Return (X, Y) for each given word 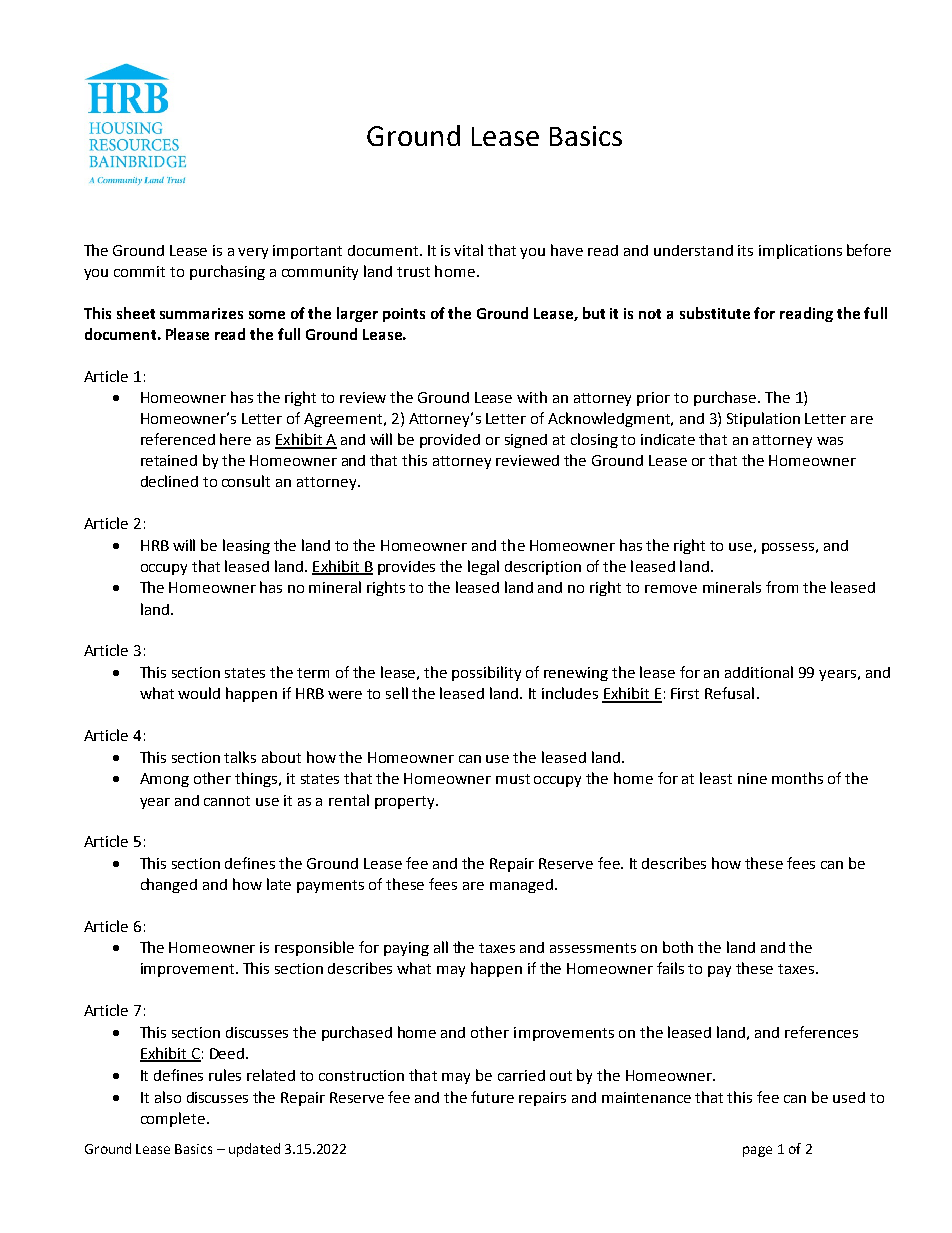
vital (468, 250)
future (492, 1097)
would (199, 693)
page (757, 1151)
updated (254, 1150)
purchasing (227, 272)
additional (759, 672)
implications (800, 251)
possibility (486, 673)
